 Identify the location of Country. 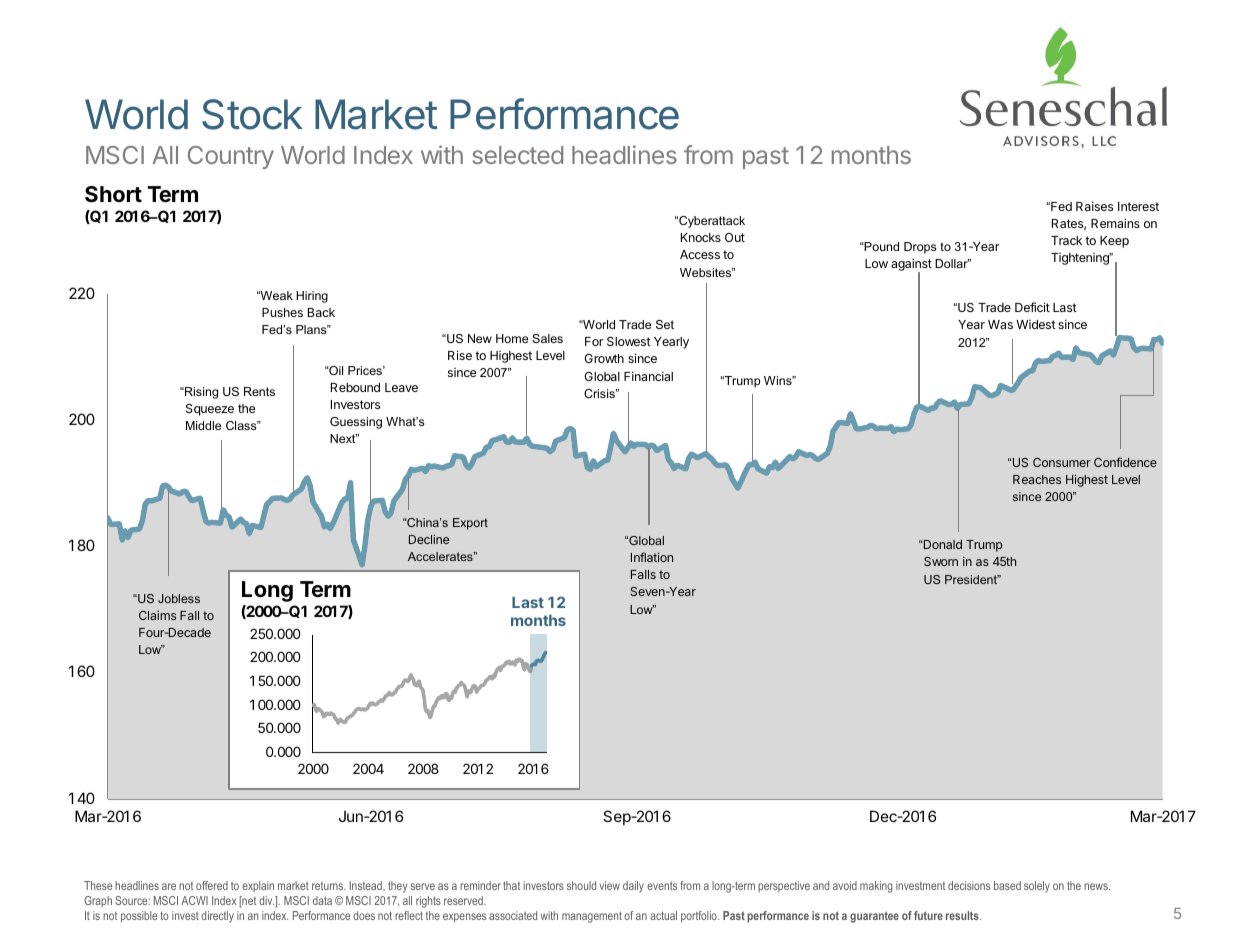
(231, 157).
